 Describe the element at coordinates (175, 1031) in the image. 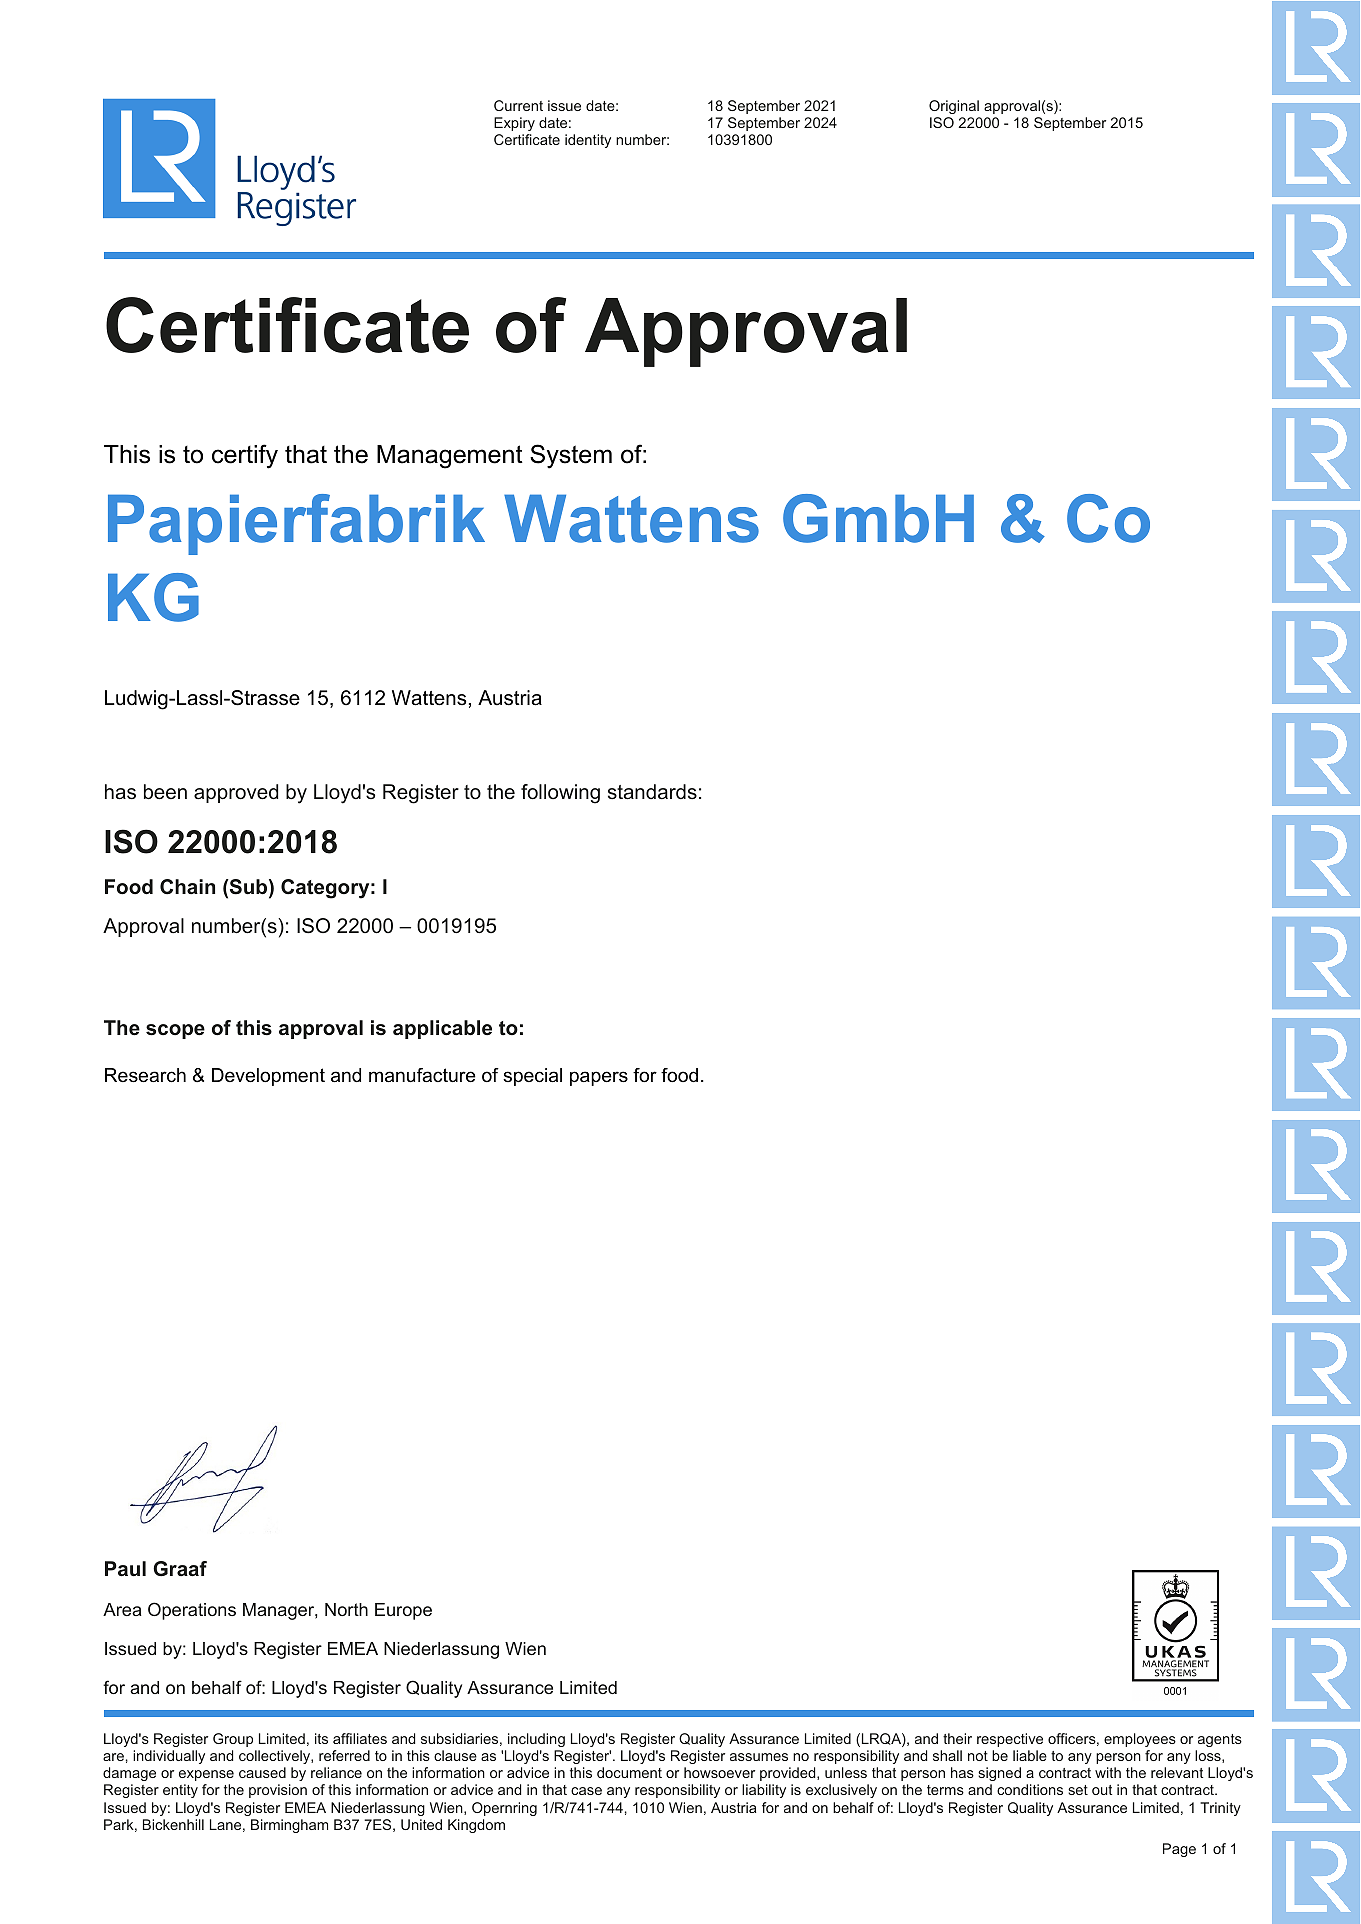

I see `scope` at that location.
